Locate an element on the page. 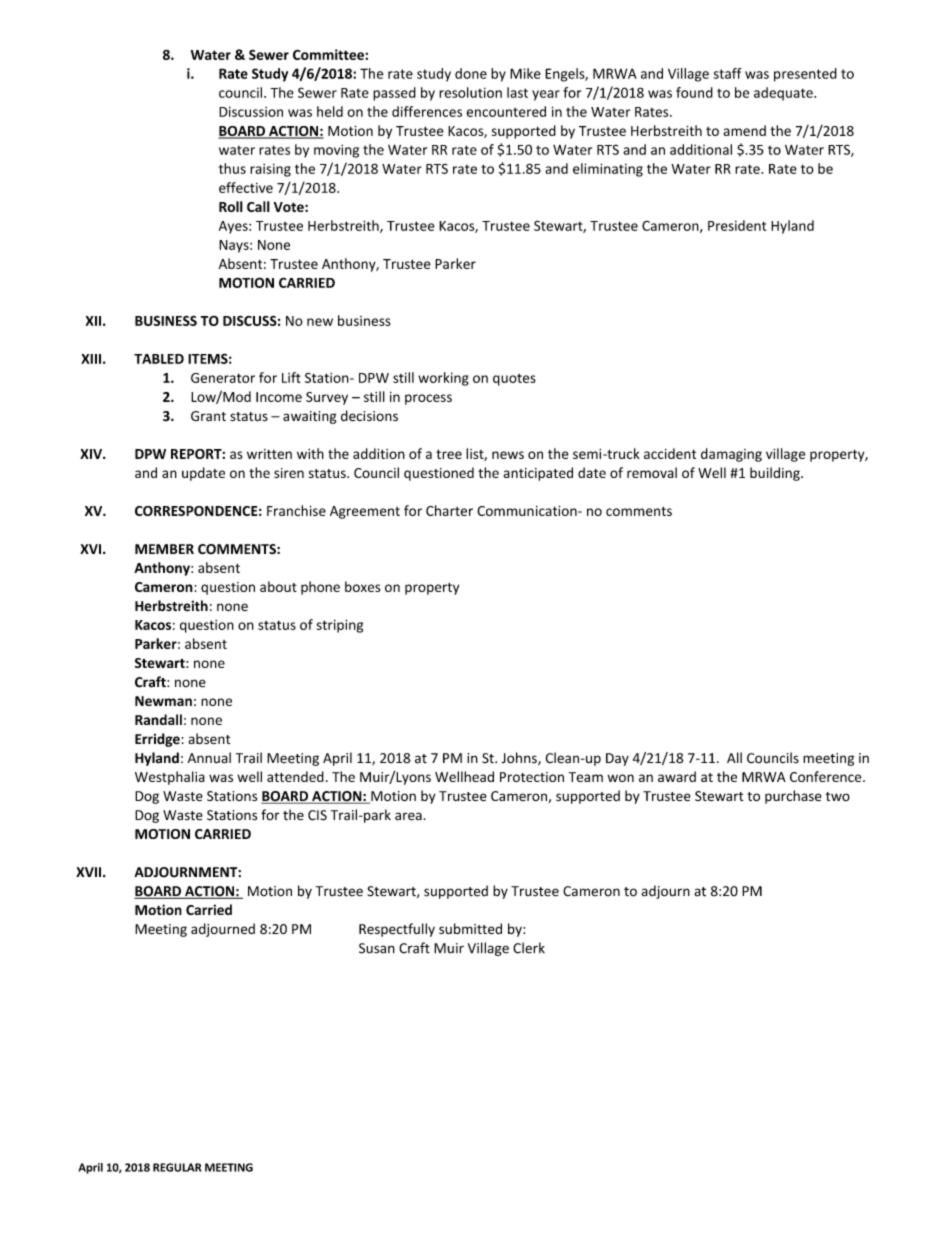 This page has width=952, height=1233. staff is located at coordinates (728, 73).
